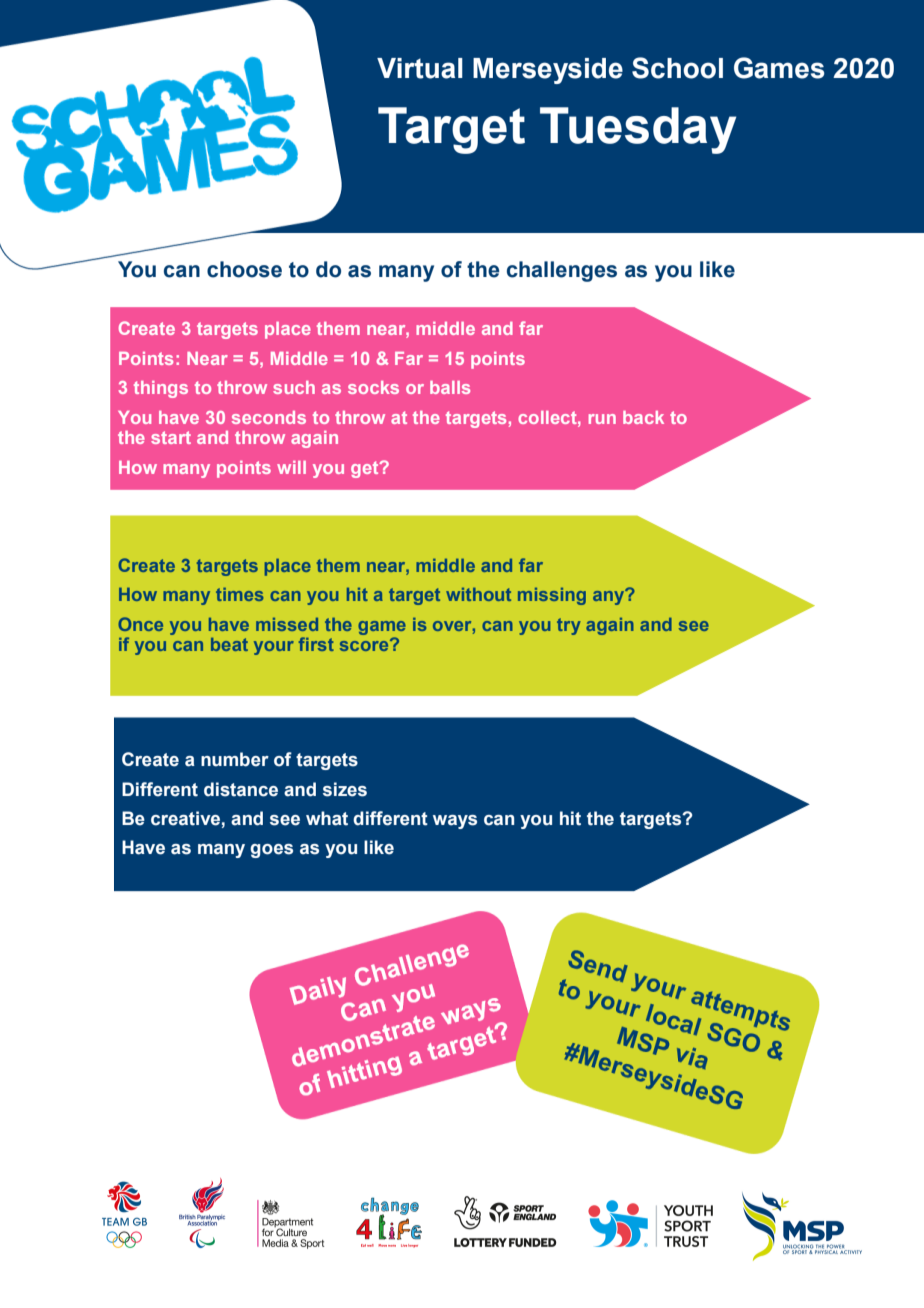 The image size is (924, 1308). Describe the element at coordinates (638, 130) in the screenshot. I see `Tuesday` at that location.
